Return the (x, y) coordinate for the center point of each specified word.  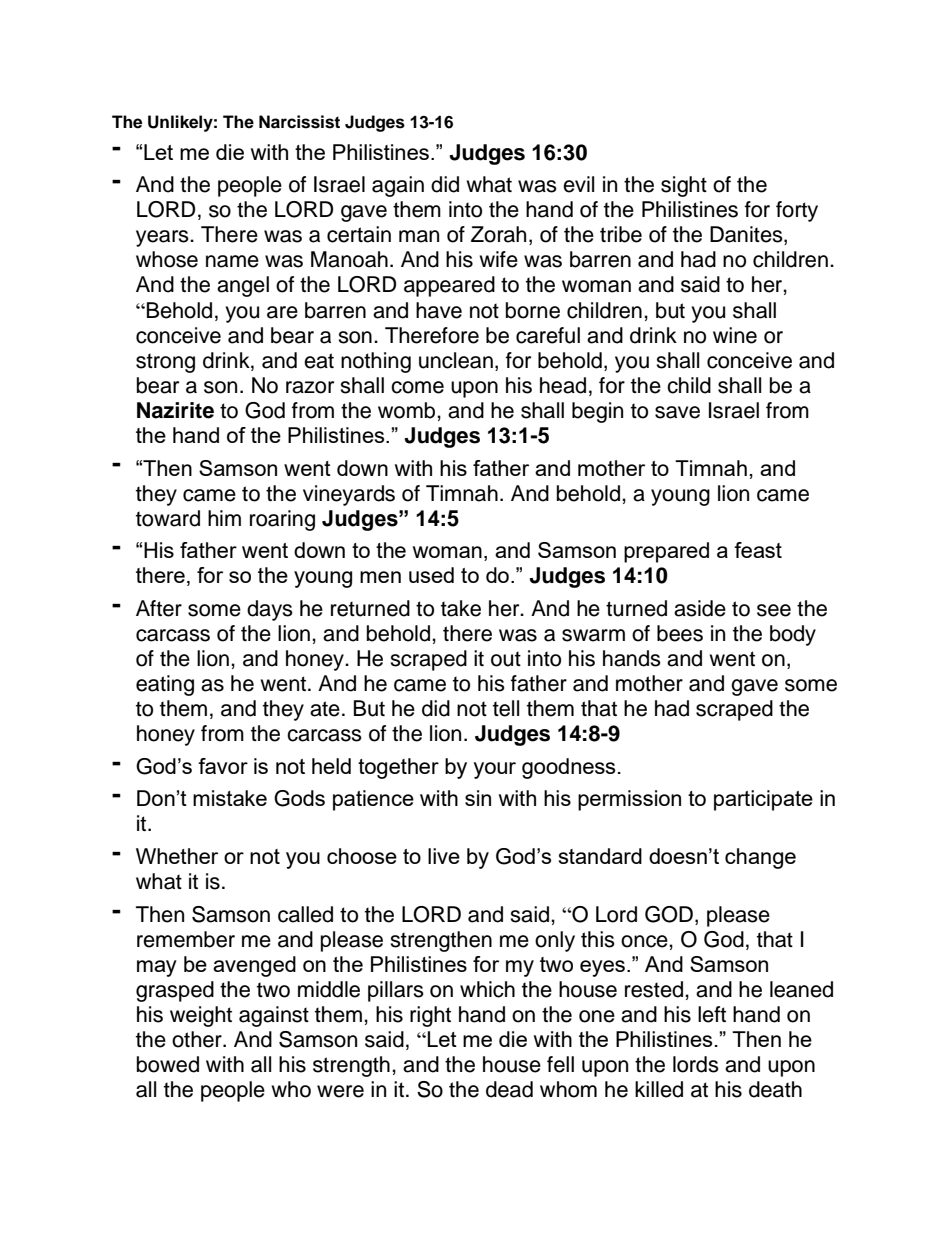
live (444, 856)
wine (735, 335)
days (270, 610)
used (431, 575)
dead (509, 1089)
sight (684, 186)
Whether (177, 856)
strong (165, 363)
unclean (456, 360)
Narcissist (299, 122)
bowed (168, 1064)
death (775, 1089)
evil (578, 184)
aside (700, 608)
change (760, 858)
